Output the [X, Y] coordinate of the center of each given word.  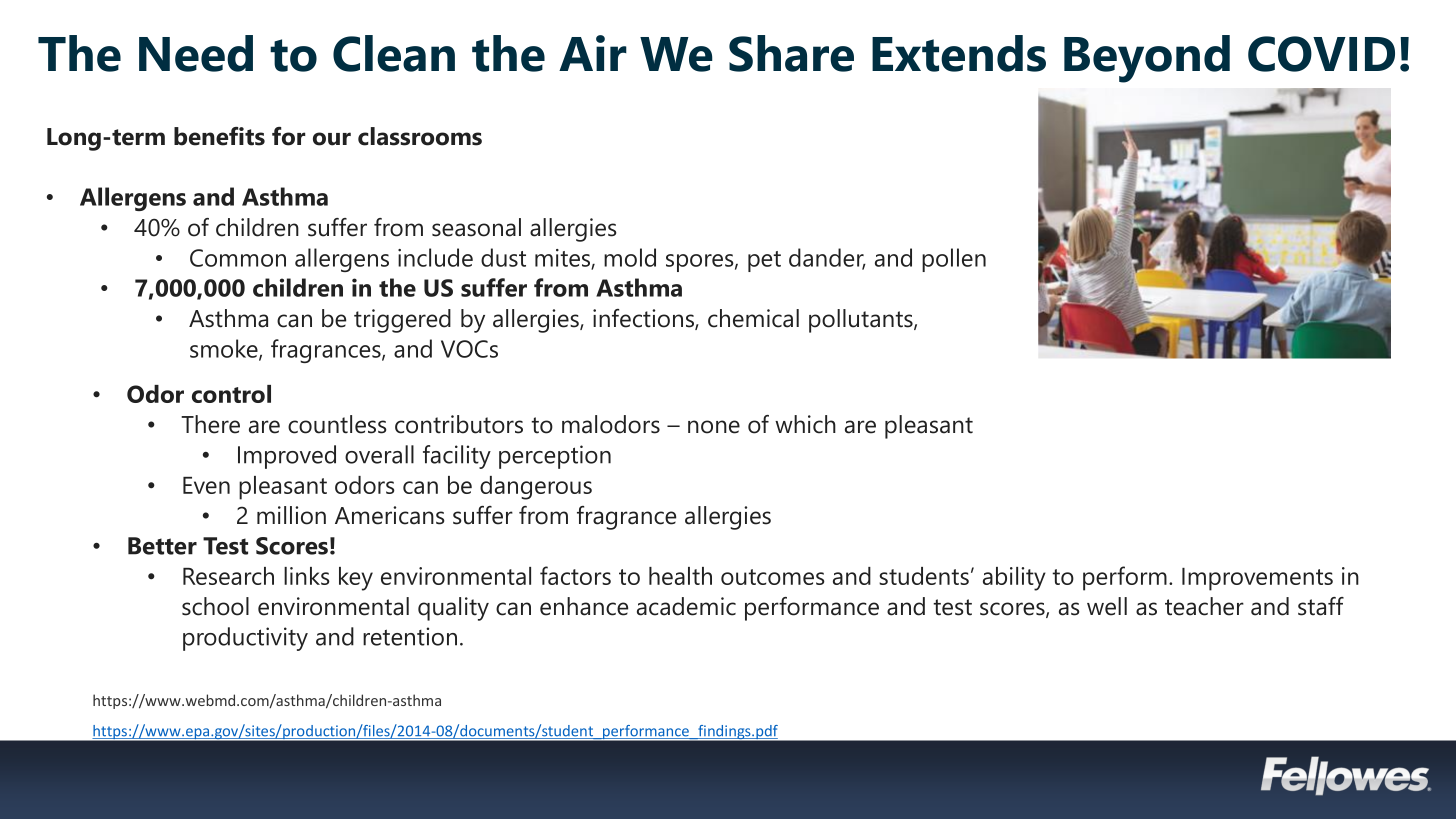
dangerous [536, 488]
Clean [394, 53]
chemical [753, 318]
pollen [954, 260]
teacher [1204, 606]
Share [791, 53]
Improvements [1257, 579]
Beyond [1147, 59]
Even [206, 485]
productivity [245, 639]
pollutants [862, 321]
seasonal [476, 227]
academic [686, 606]
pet [764, 261]
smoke [225, 349]
